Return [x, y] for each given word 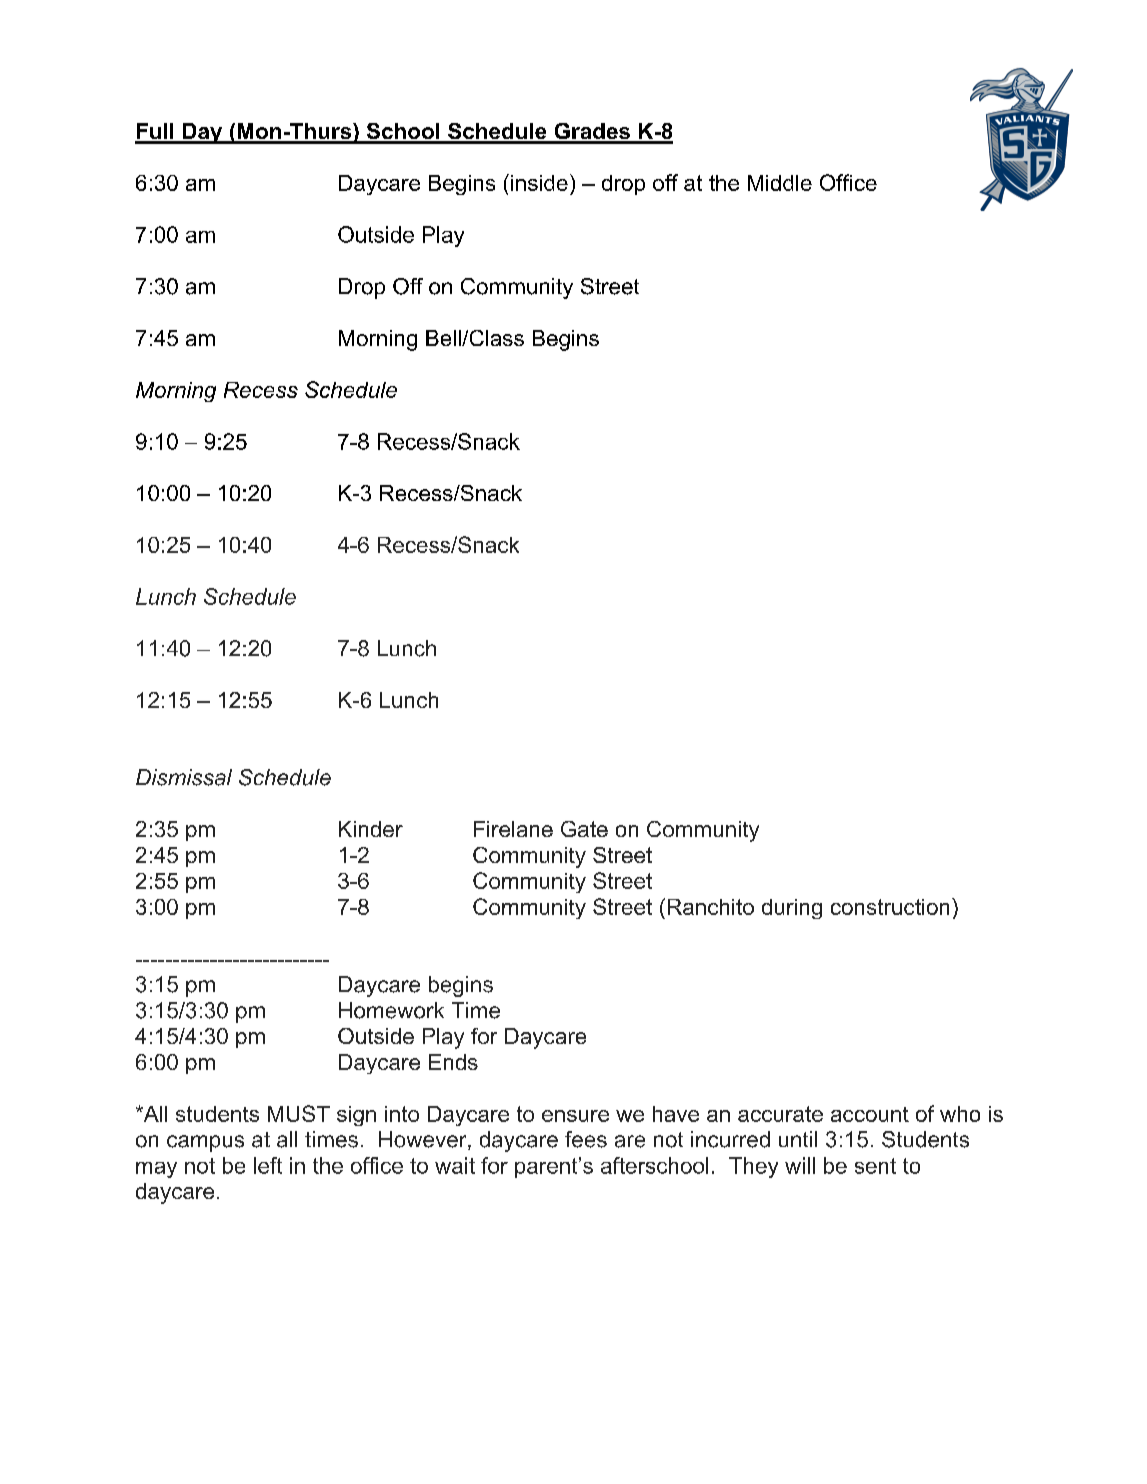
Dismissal [184, 777]
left [268, 1165]
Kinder [371, 829]
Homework [391, 1010]
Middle [780, 183]
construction [890, 907]
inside [539, 183]
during [792, 909]
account [870, 1114]
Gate [584, 829]
